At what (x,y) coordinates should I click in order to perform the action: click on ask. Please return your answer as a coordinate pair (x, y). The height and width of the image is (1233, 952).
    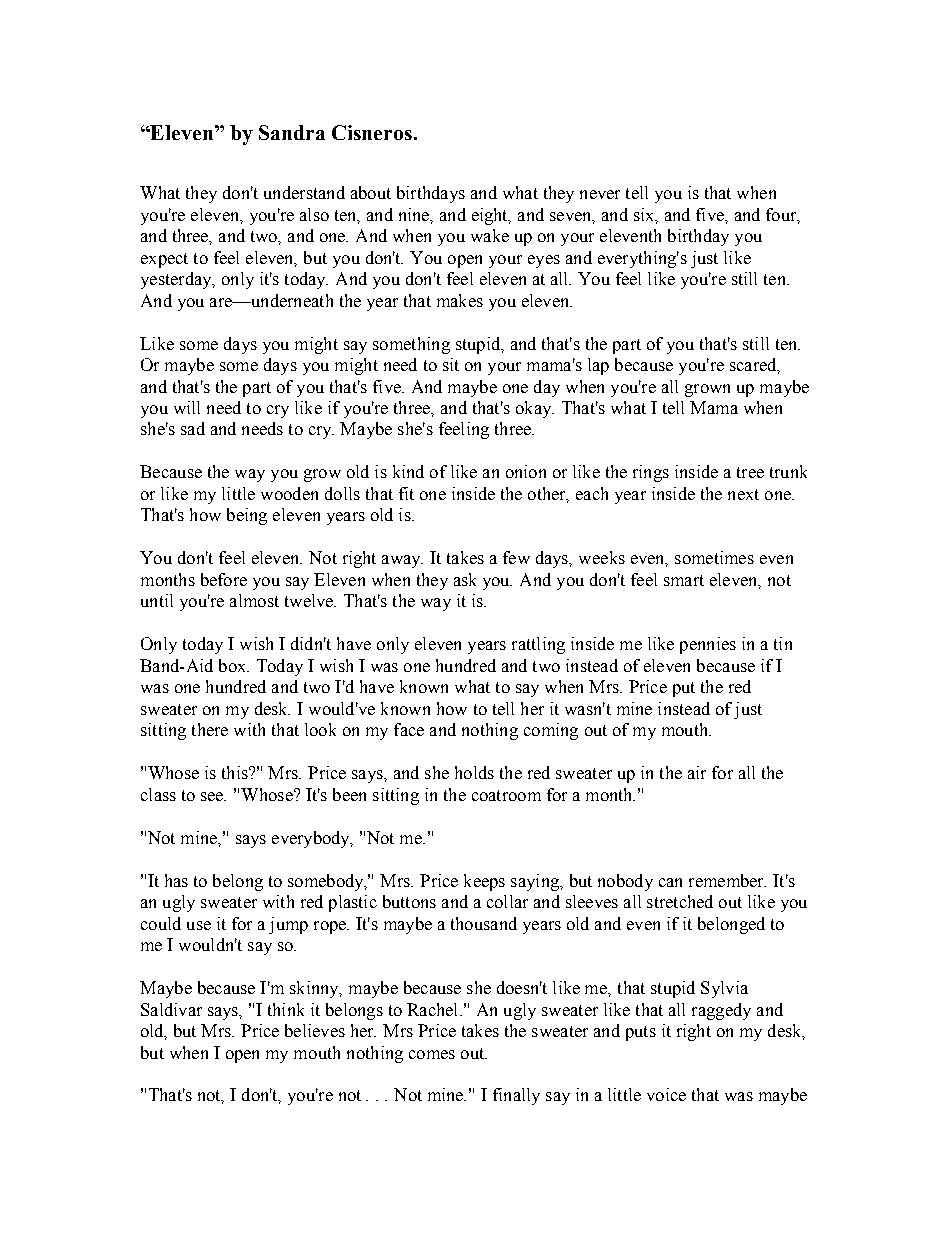
    Looking at the image, I should click on (465, 579).
